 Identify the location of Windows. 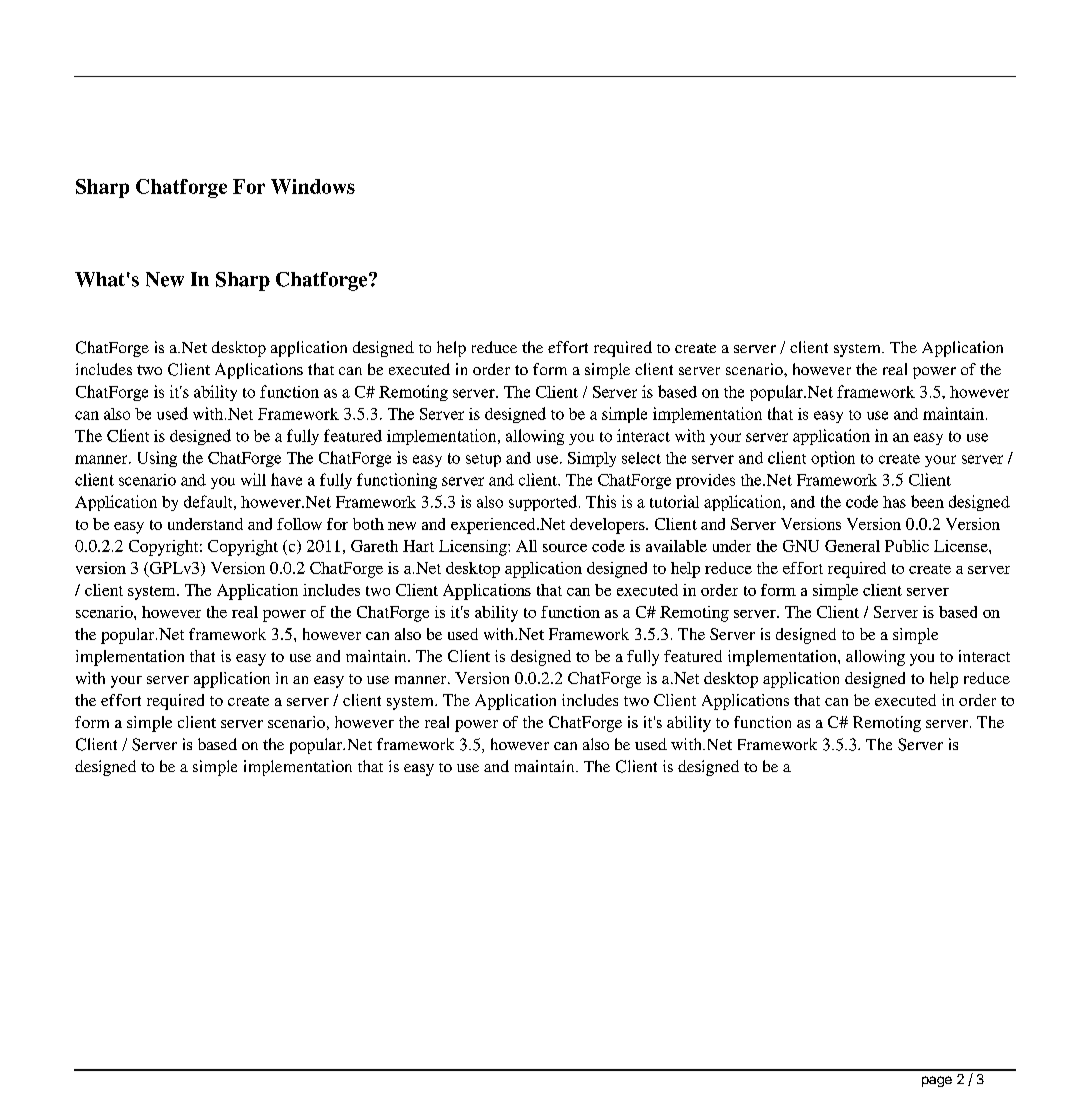
(313, 186).
